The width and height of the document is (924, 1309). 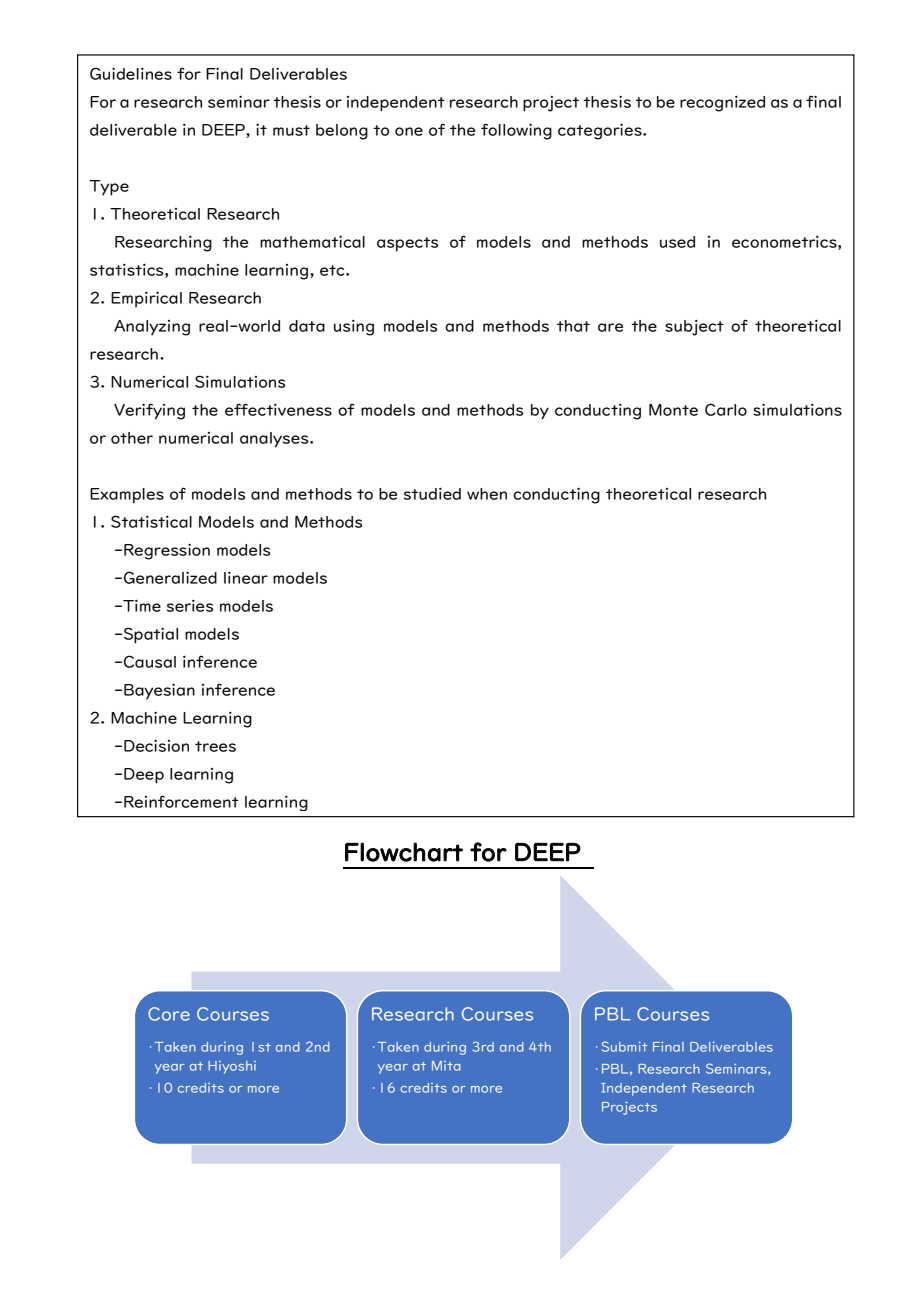 What do you see at coordinates (169, 1014) in the document?
I see `Core` at bounding box center [169, 1014].
